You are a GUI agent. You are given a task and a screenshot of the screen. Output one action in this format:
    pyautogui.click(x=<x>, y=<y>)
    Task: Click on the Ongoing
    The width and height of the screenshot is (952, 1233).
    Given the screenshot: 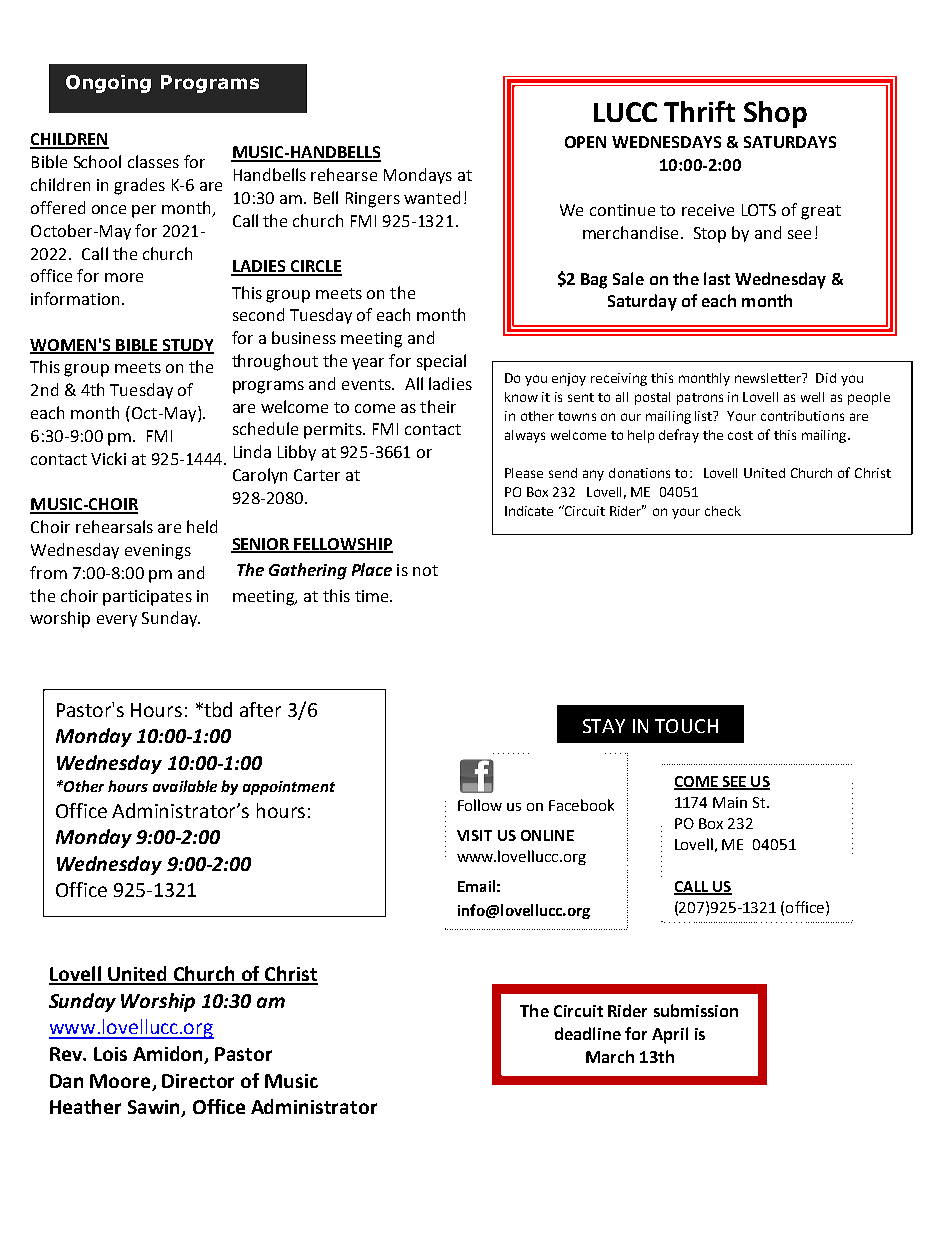 What is the action you would take?
    pyautogui.click(x=108, y=84)
